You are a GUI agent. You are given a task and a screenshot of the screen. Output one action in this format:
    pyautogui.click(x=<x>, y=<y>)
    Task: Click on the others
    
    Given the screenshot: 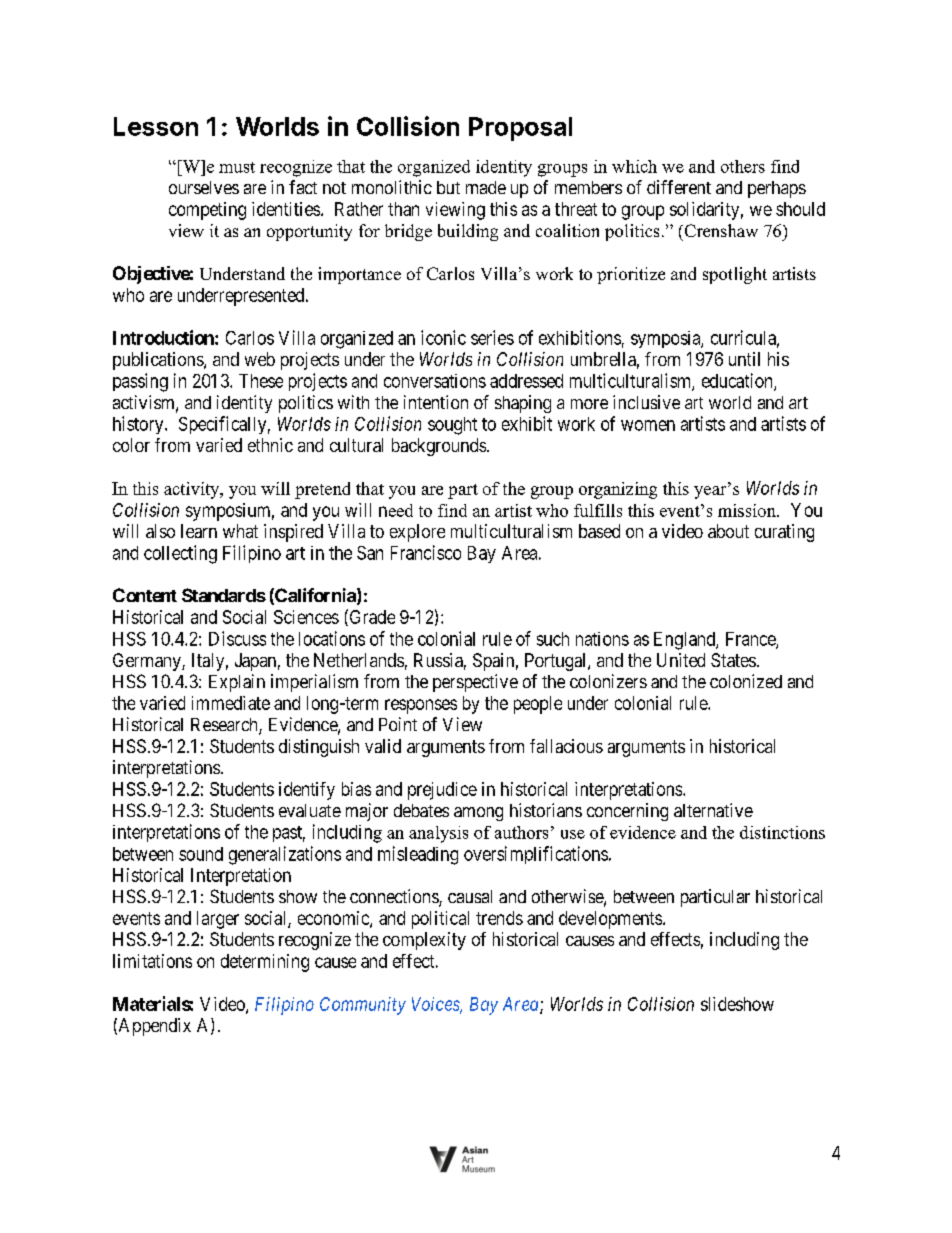 What is the action you would take?
    pyautogui.click(x=743, y=166)
